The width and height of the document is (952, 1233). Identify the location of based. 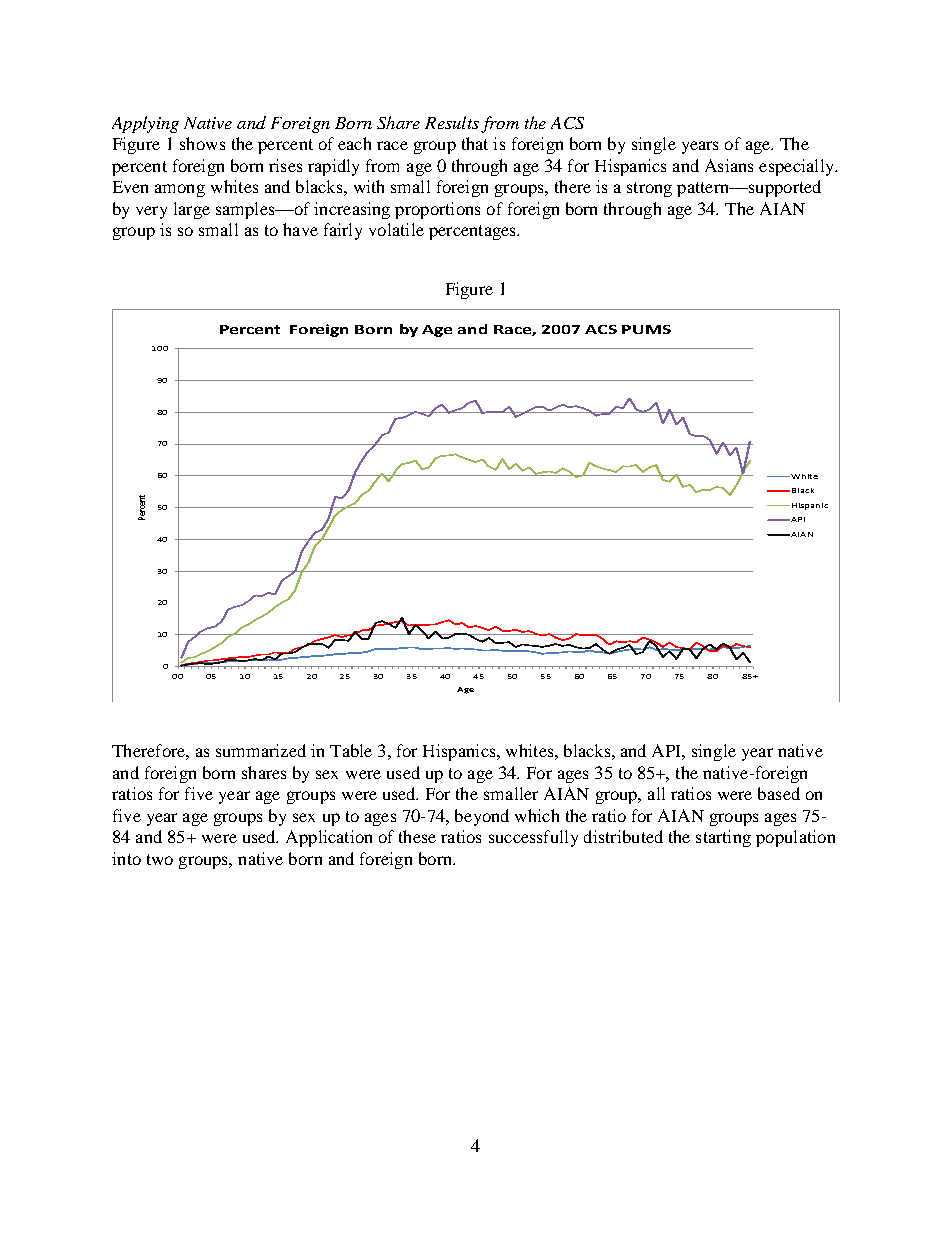
(779, 793).
